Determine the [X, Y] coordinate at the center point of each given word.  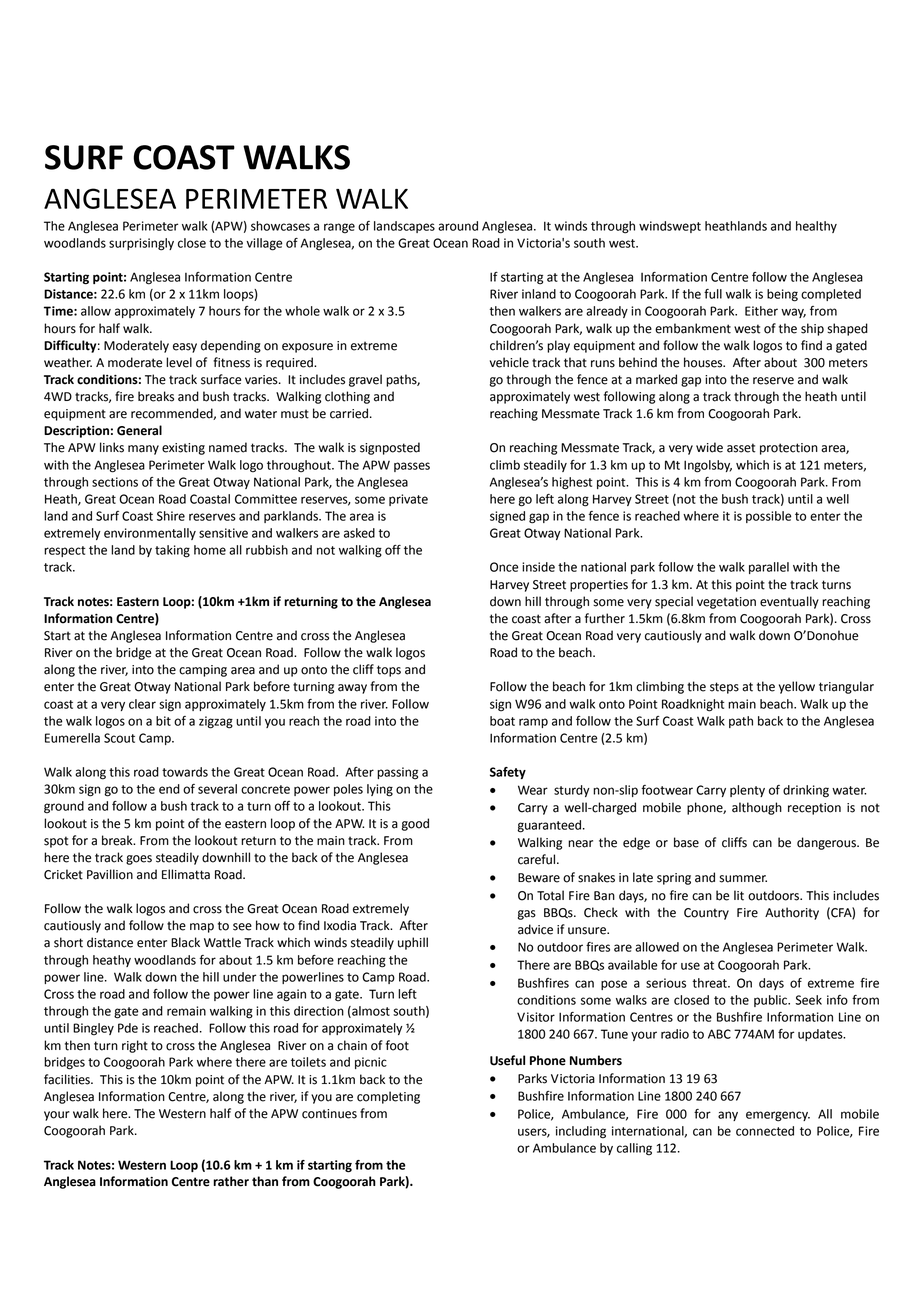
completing [388, 1097]
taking [172, 551]
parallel [769, 568]
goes [139, 860]
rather [231, 1181]
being [782, 295]
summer [743, 879]
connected [765, 1131]
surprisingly [141, 244]
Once [504, 567]
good [415, 824]
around [458, 226]
